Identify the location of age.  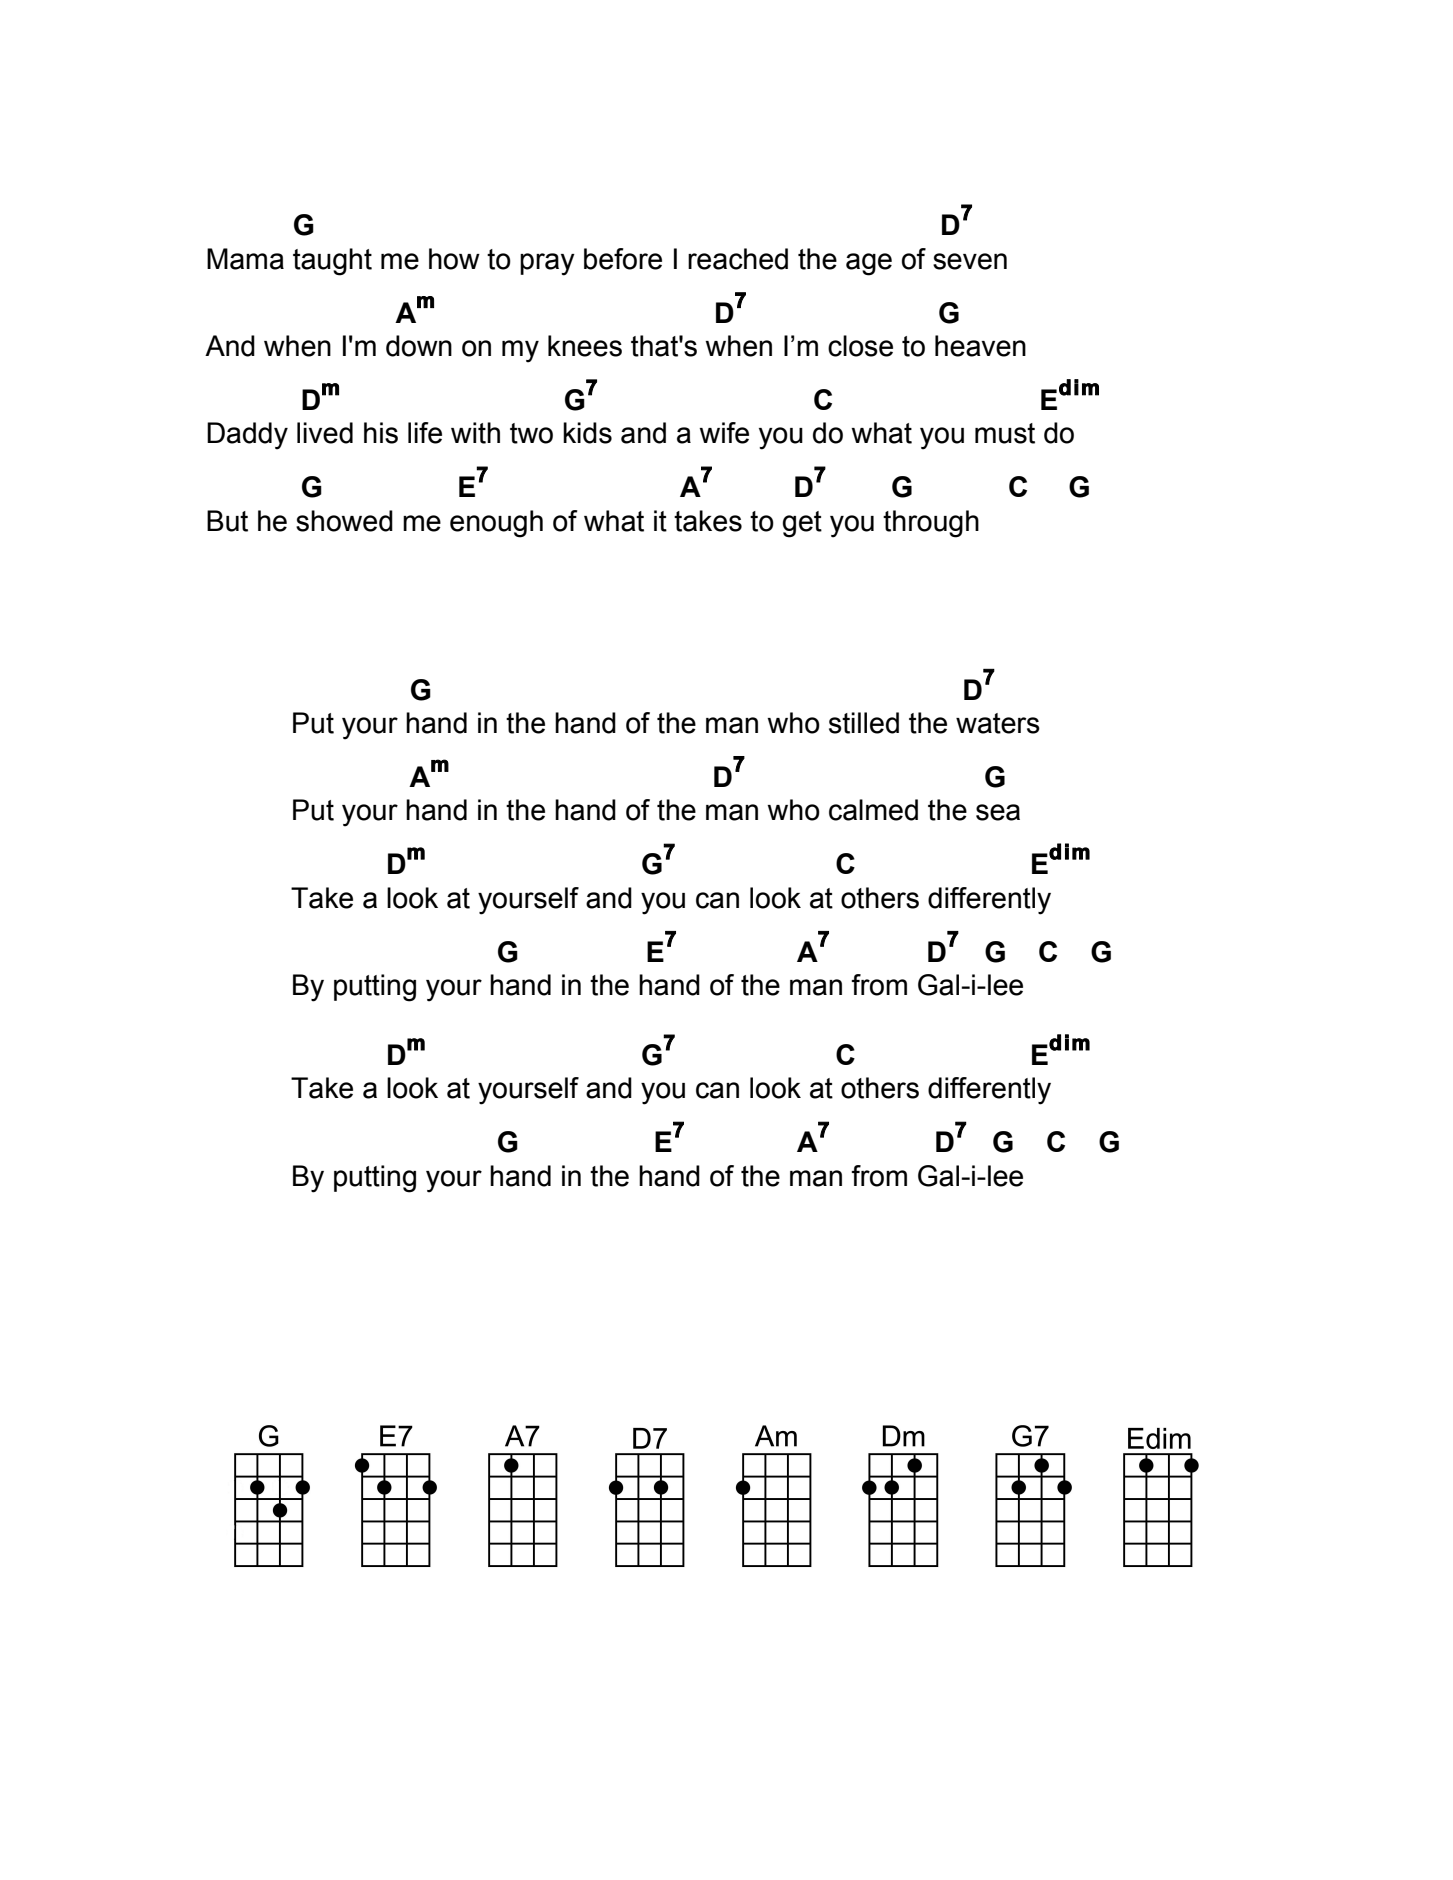
(869, 264).
